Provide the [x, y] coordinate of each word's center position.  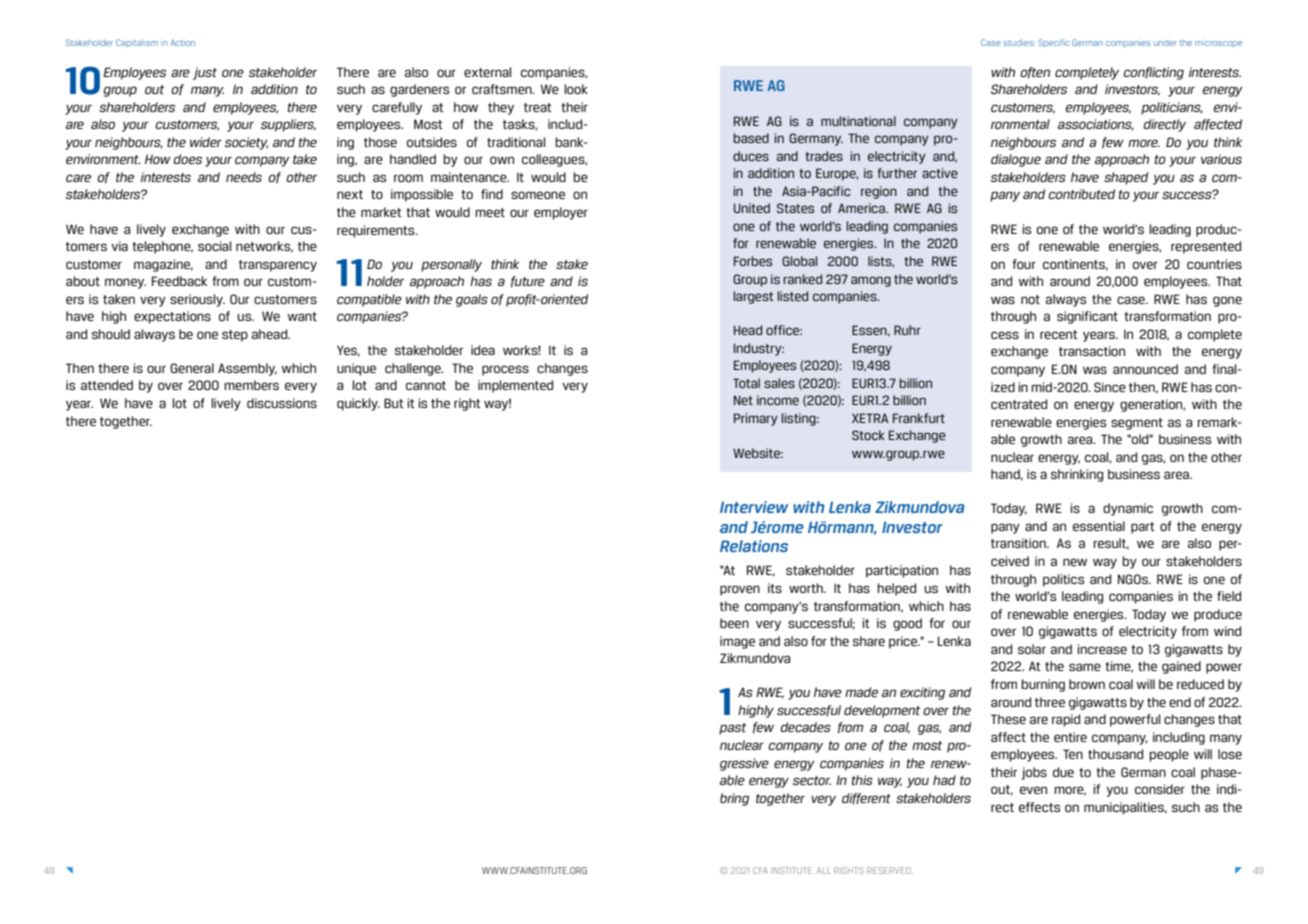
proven [740, 590]
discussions [282, 403]
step [235, 336]
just [205, 73]
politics [1063, 580]
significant [1087, 317]
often [1035, 73]
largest [754, 297]
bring [734, 799]
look [576, 89]
